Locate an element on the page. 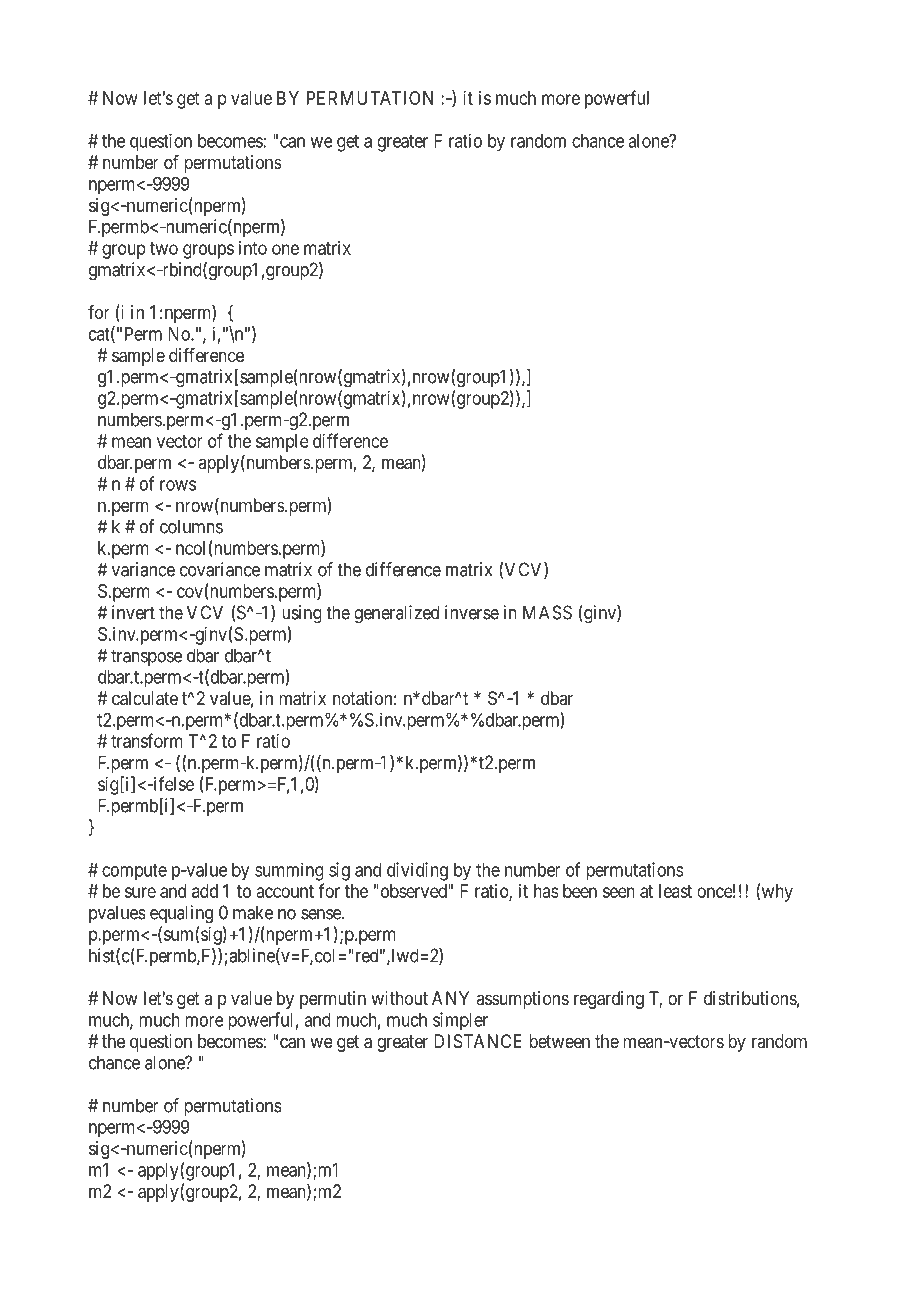  seen is located at coordinates (619, 892).
